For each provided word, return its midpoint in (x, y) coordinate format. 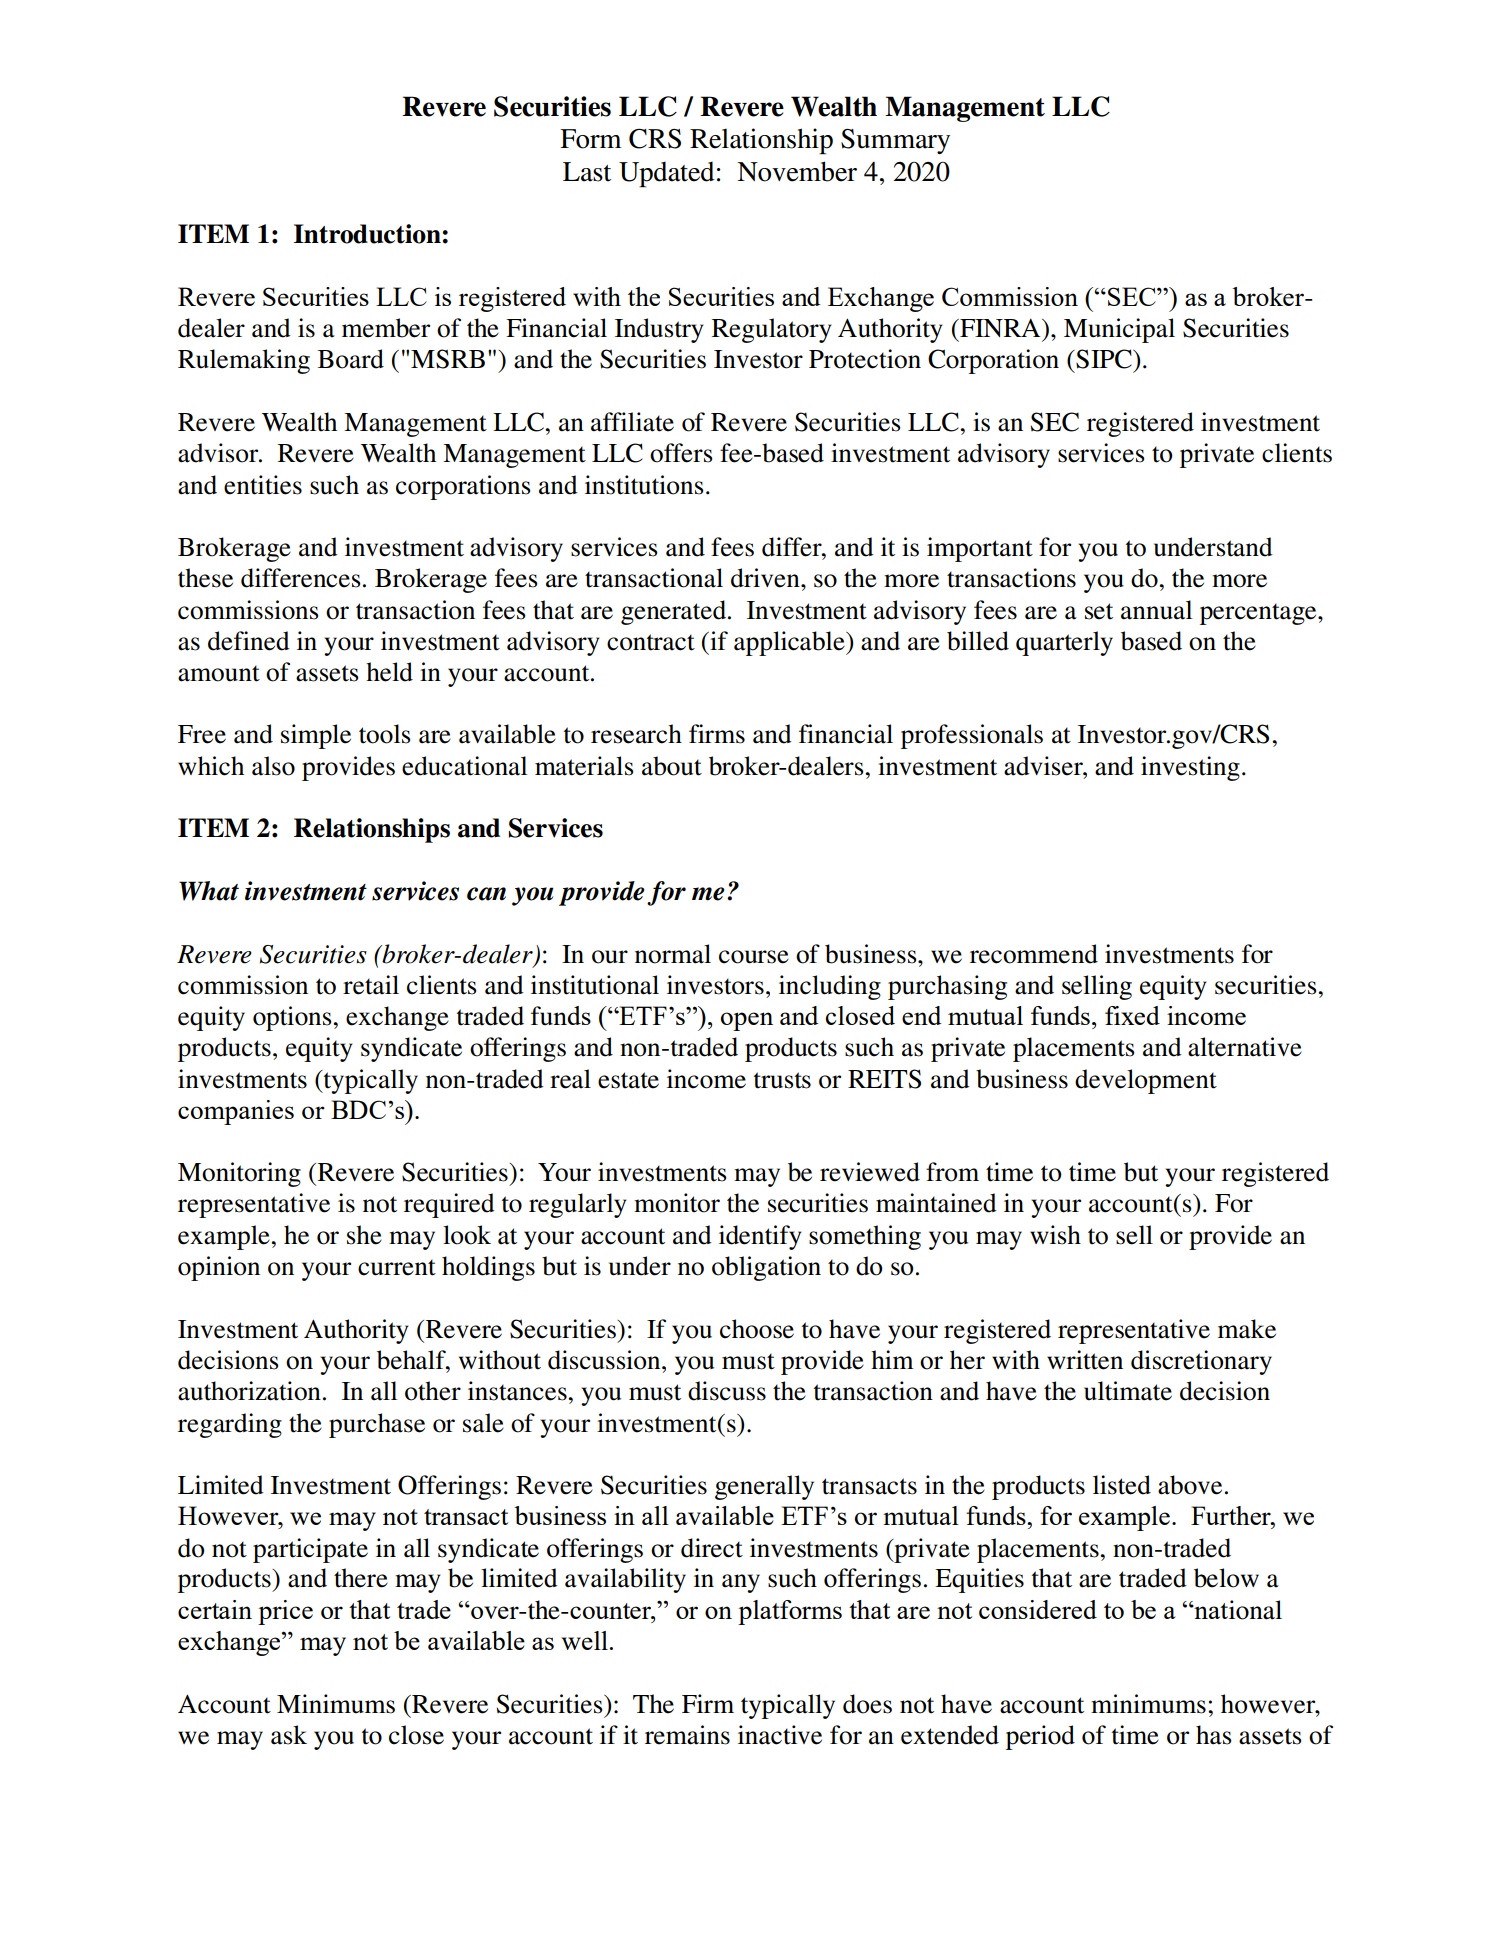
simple (316, 736)
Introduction (368, 234)
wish (1055, 1235)
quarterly (1064, 643)
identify (760, 1237)
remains (687, 1735)
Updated (666, 175)
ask (289, 1735)
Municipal (1119, 330)
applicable (790, 643)
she (364, 1235)
